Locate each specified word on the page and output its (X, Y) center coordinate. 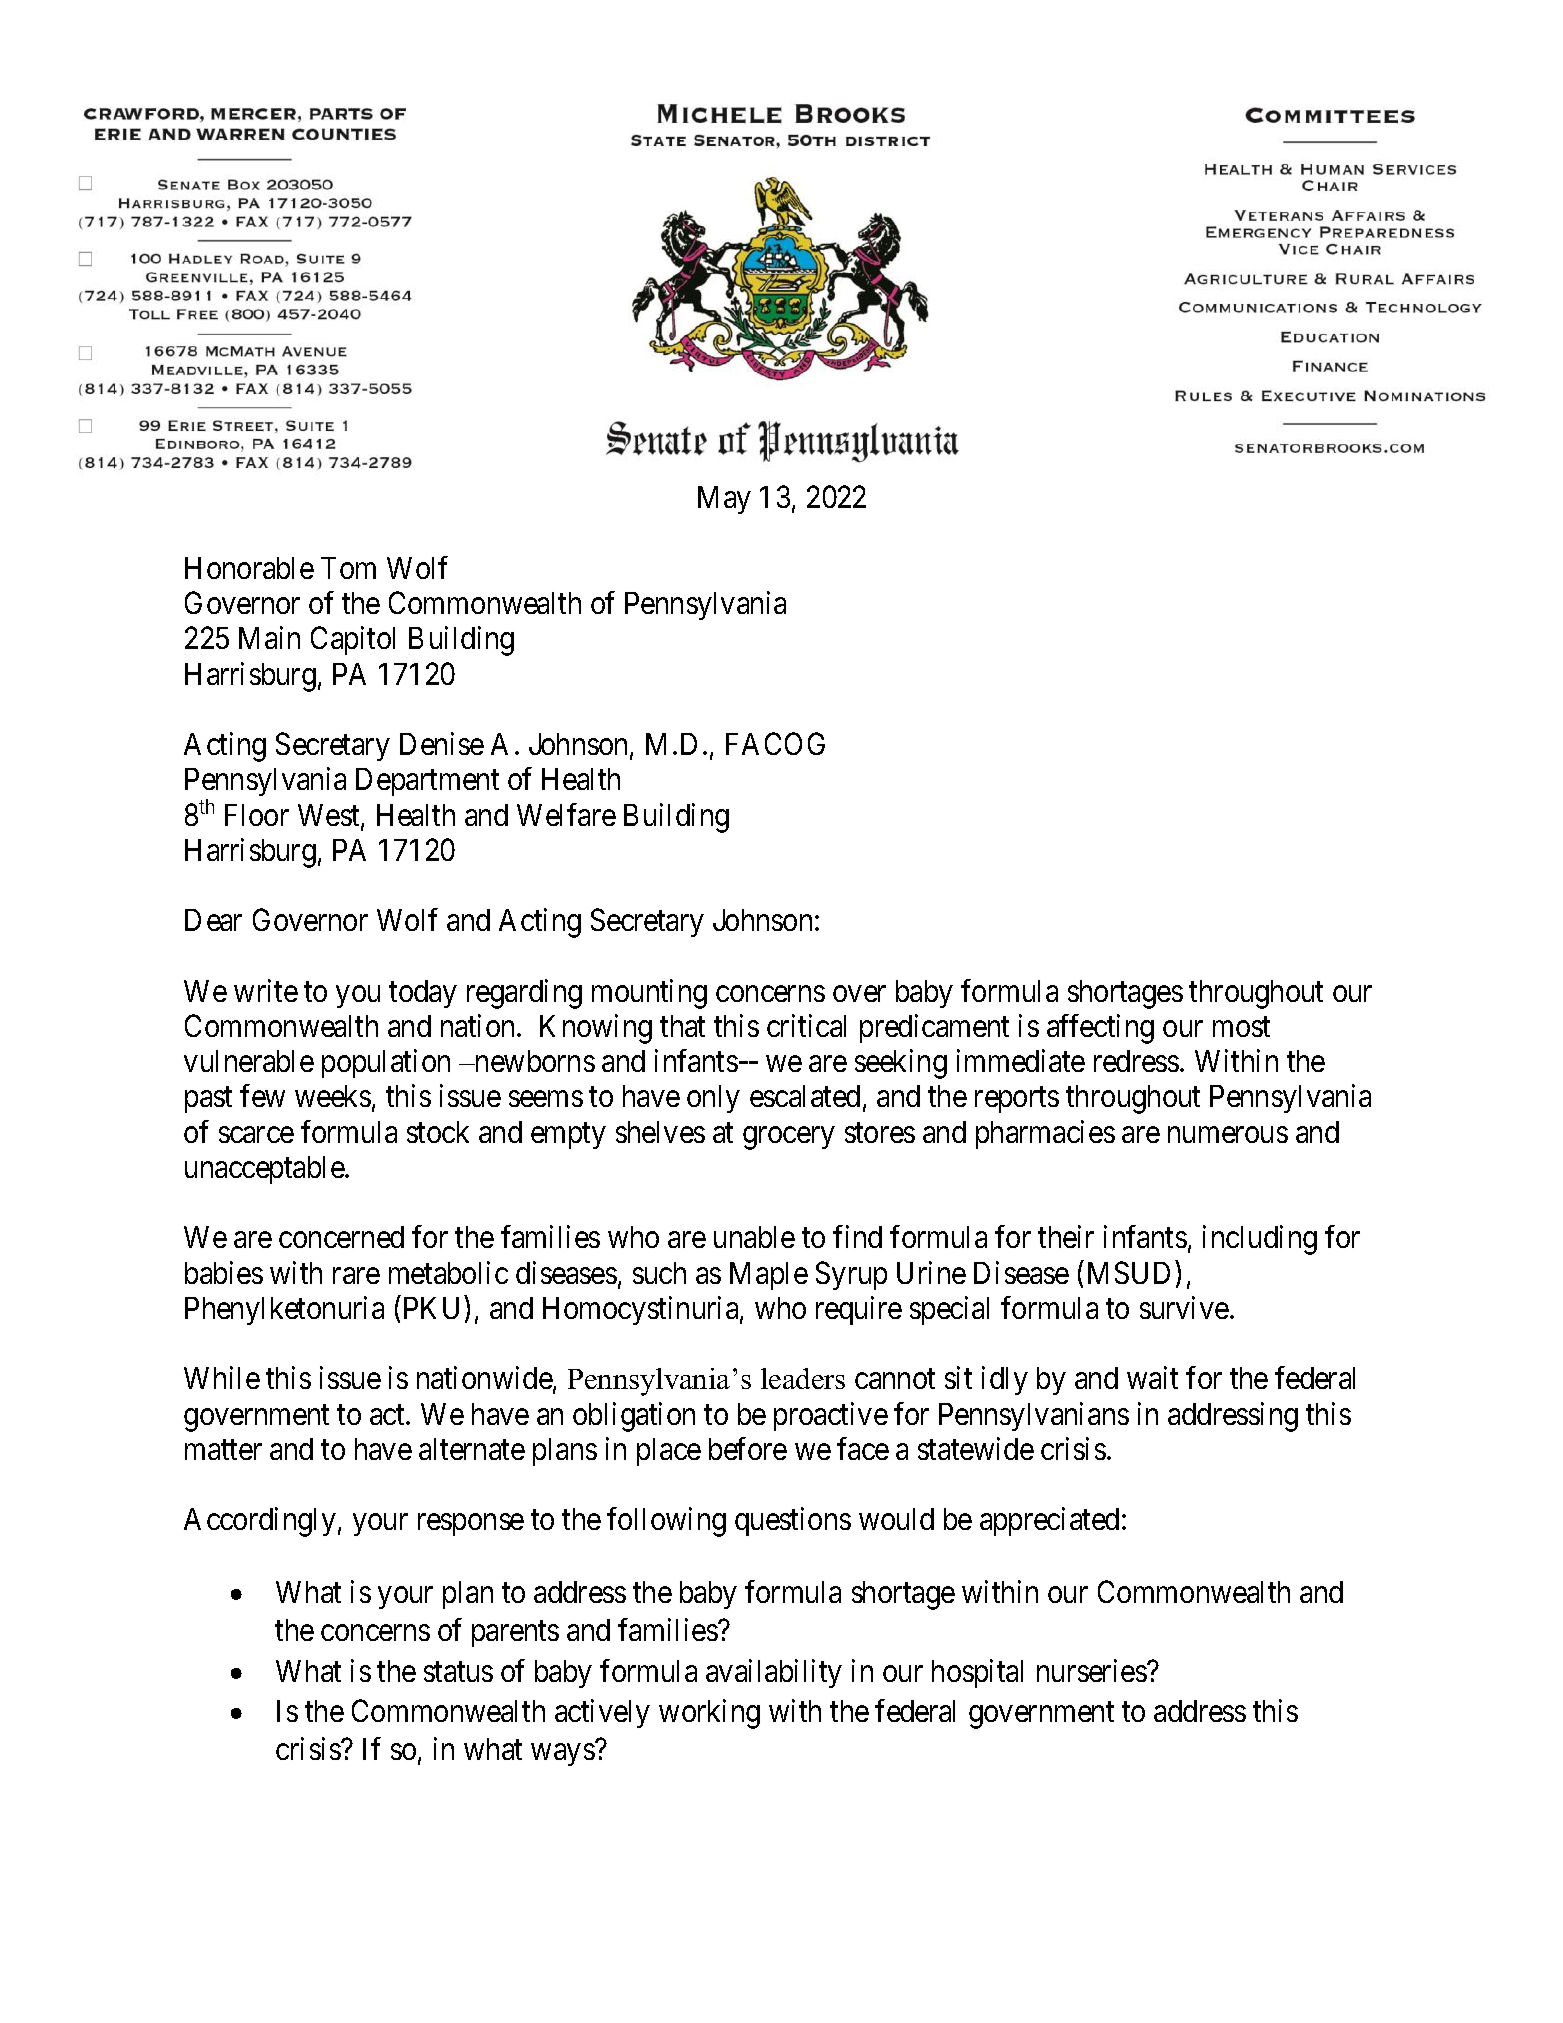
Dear (213, 920)
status (458, 1672)
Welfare (566, 814)
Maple (769, 1276)
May (724, 500)
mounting (649, 994)
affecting (1100, 1029)
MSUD (1129, 1272)
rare (356, 1276)
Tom (348, 568)
